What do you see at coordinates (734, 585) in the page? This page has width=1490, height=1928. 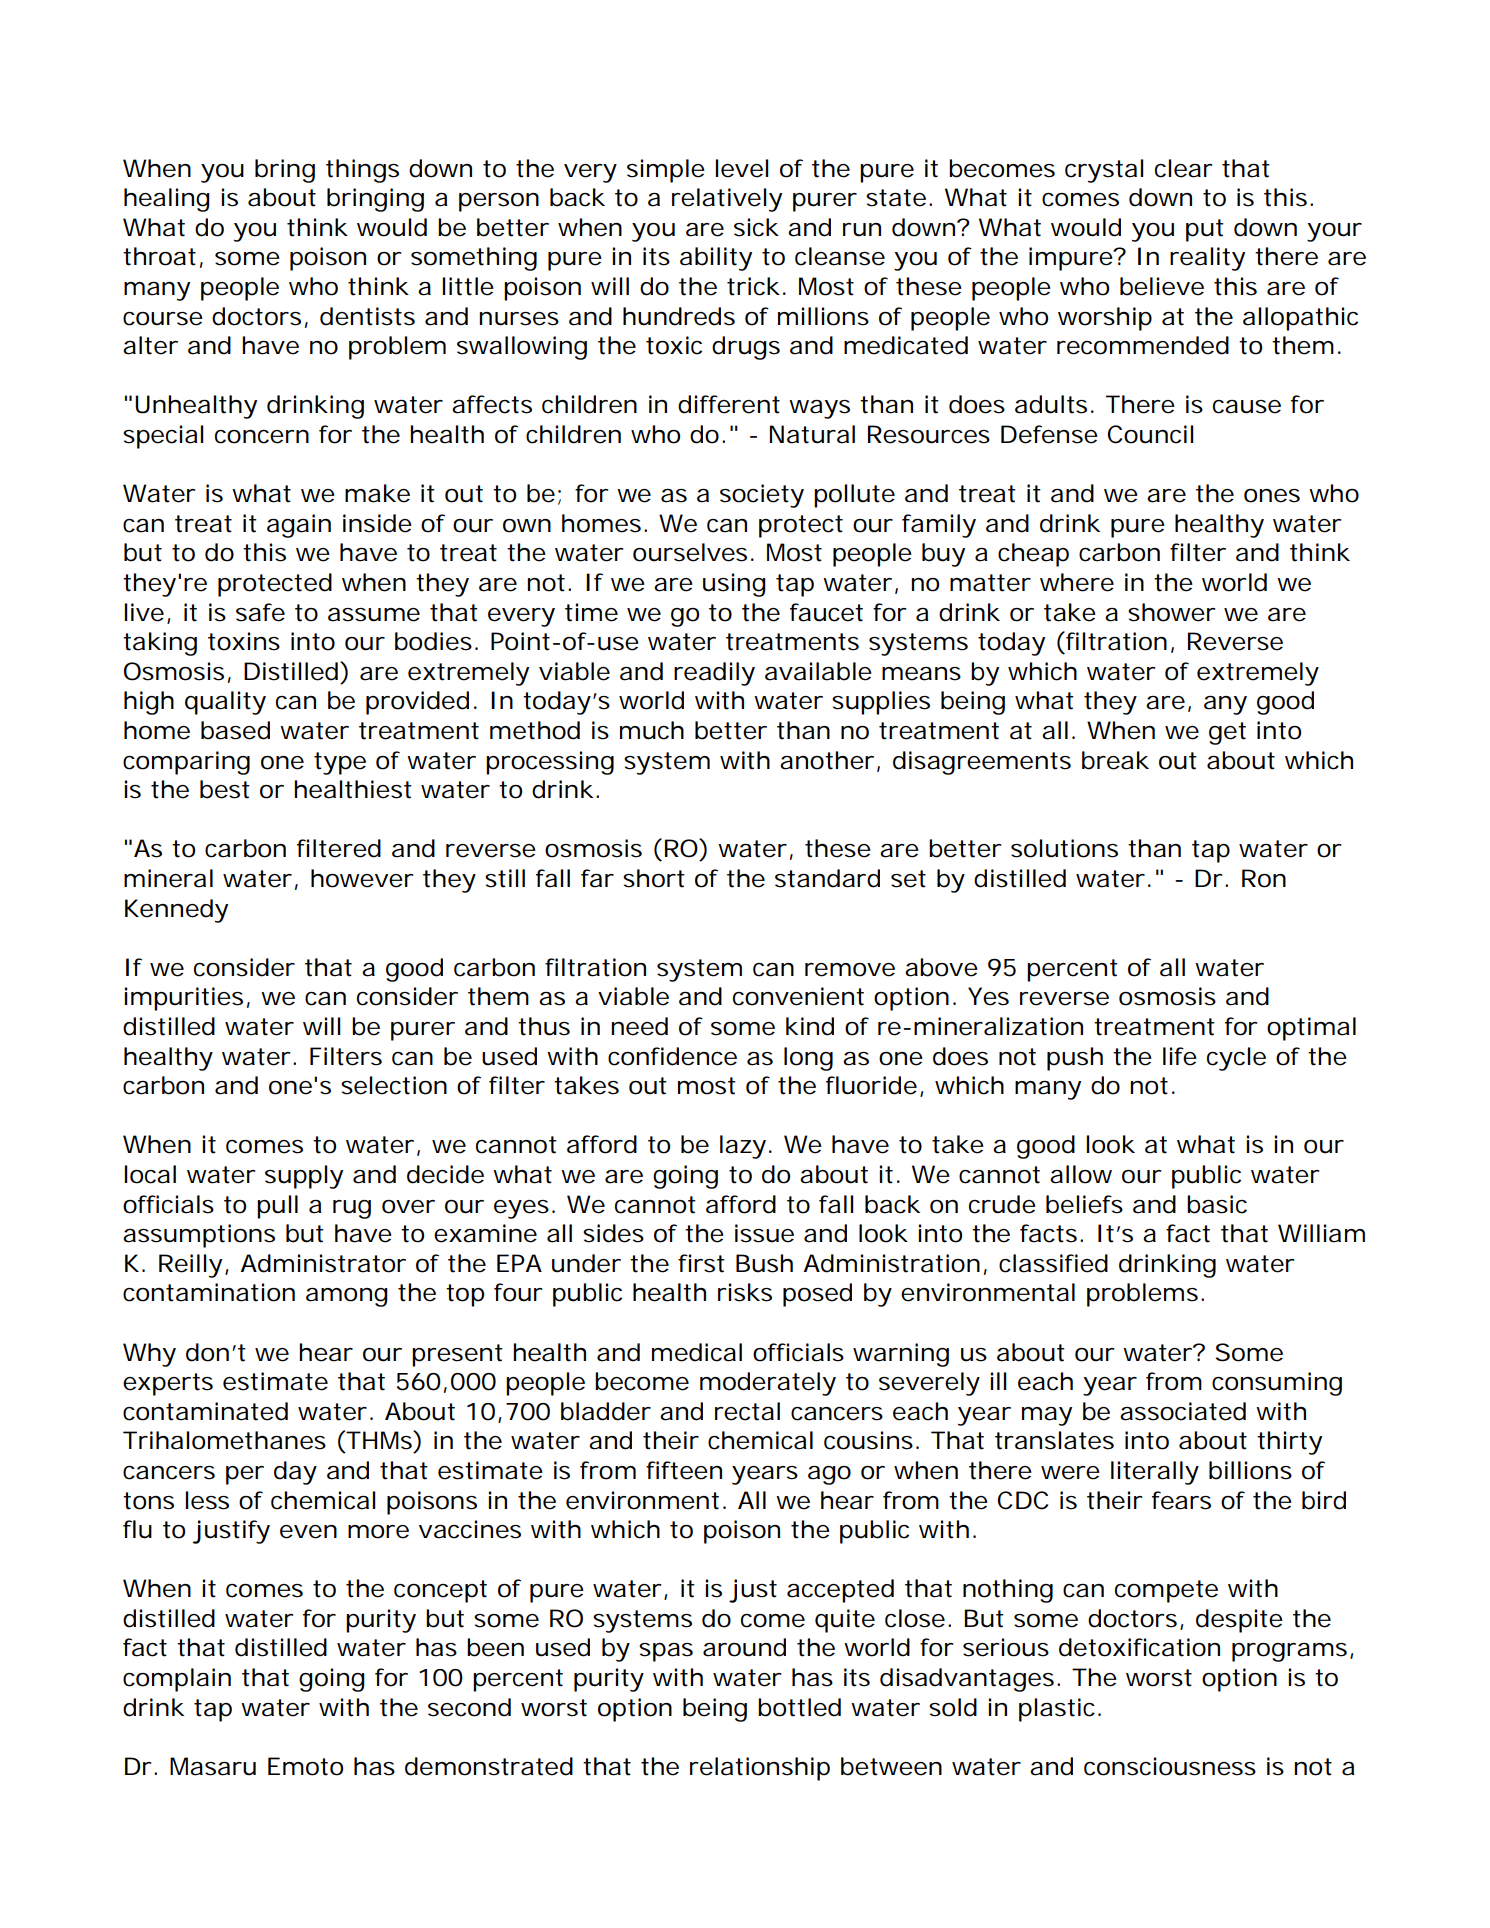 I see `using` at bounding box center [734, 585].
